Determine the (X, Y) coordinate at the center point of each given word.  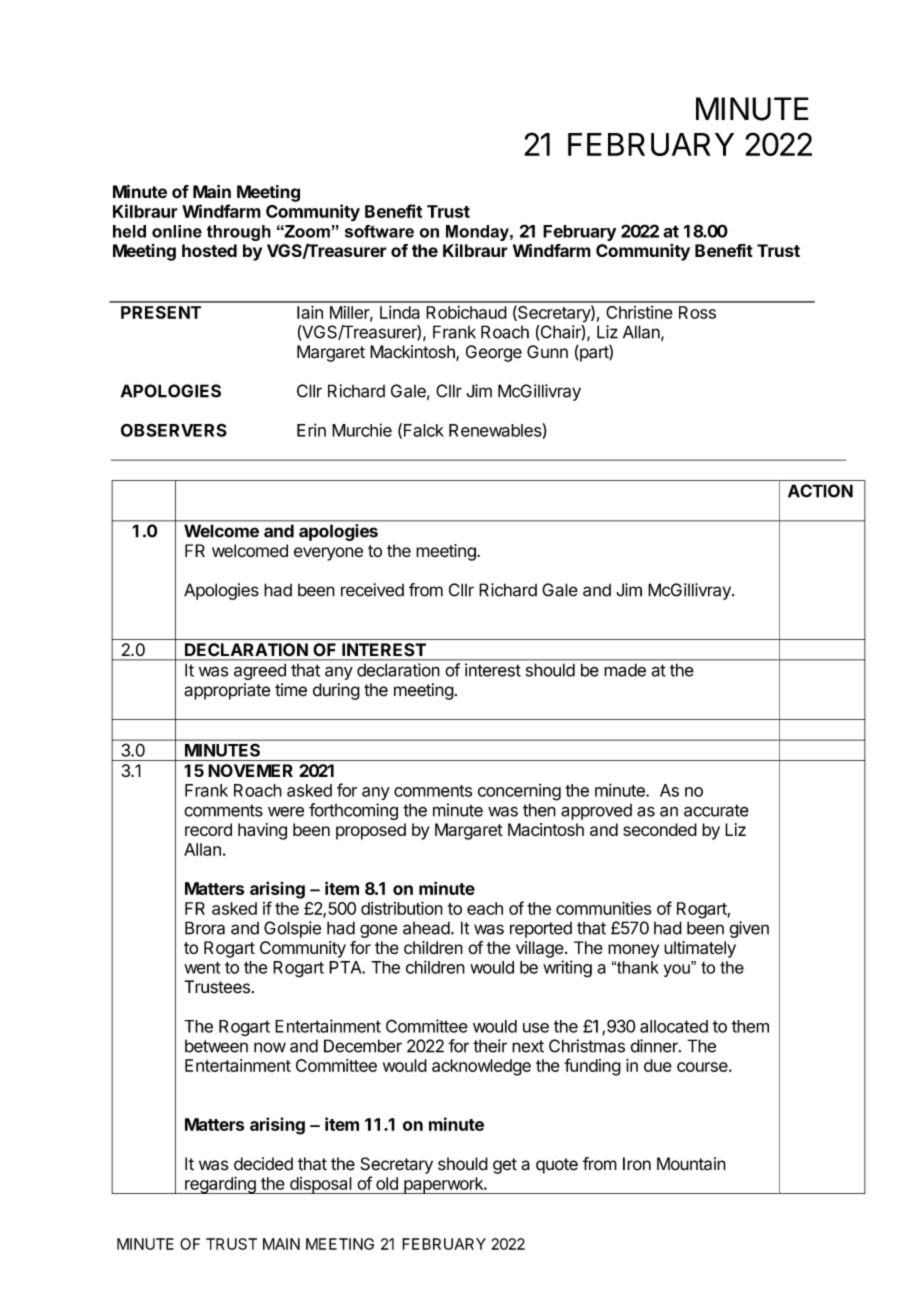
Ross (697, 312)
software (379, 231)
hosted (209, 250)
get (505, 1166)
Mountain (691, 1164)
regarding (220, 1185)
